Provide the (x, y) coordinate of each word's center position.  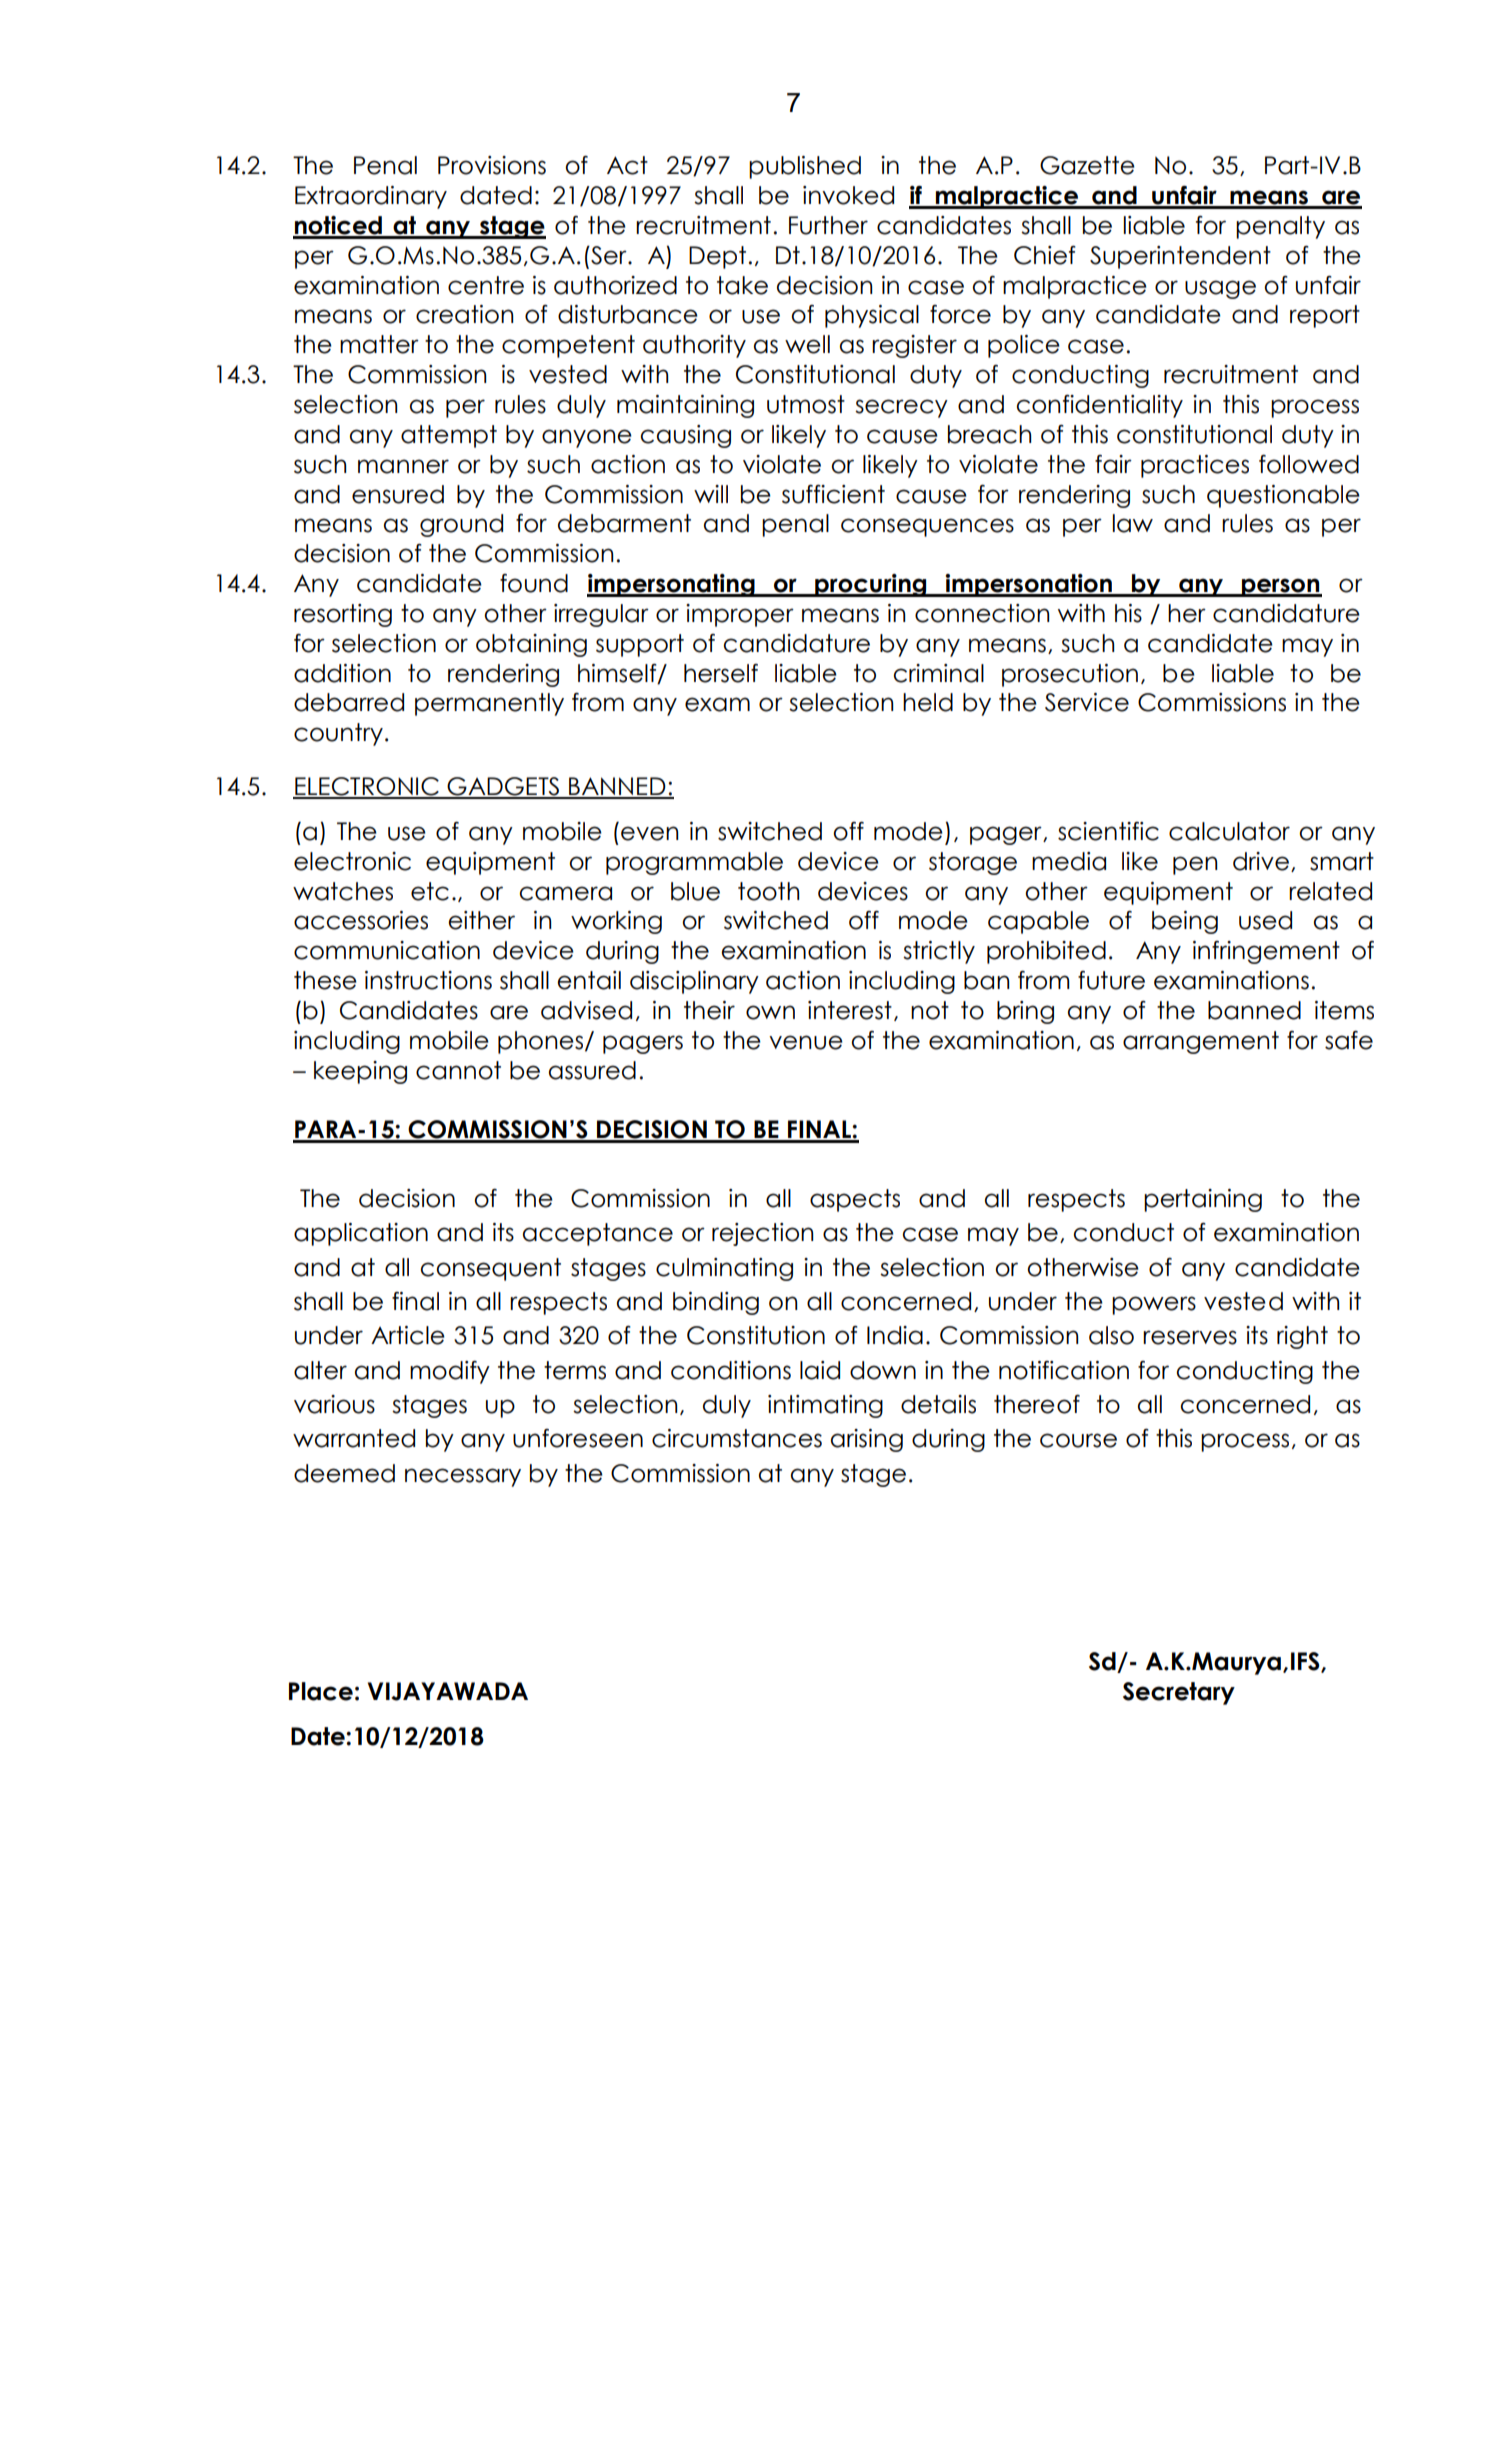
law (1133, 523)
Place (321, 1691)
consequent (491, 1269)
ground (461, 525)
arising (867, 1440)
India (895, 1335)
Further (828, 225)
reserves (1190, 1337)
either (481, 920)
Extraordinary (371, 197)
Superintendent (1180, 257)
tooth (769, 891)
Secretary (1179, 1693)
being (1185, 922)
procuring (871, 585)
